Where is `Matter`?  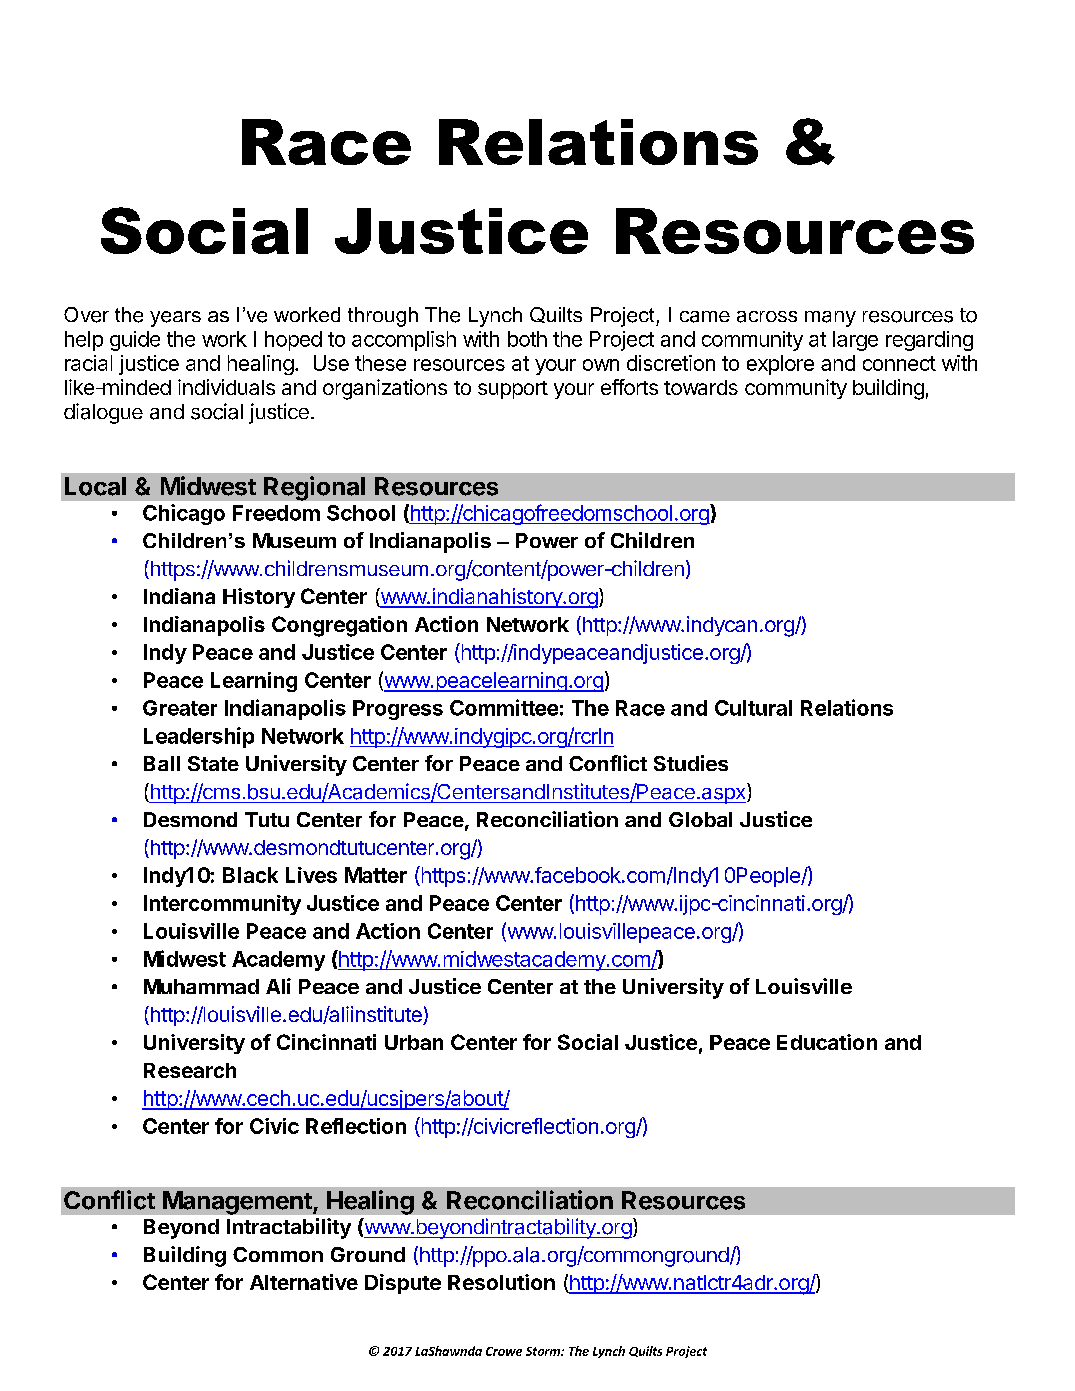
Matter is located at coordinates (376, 875).
